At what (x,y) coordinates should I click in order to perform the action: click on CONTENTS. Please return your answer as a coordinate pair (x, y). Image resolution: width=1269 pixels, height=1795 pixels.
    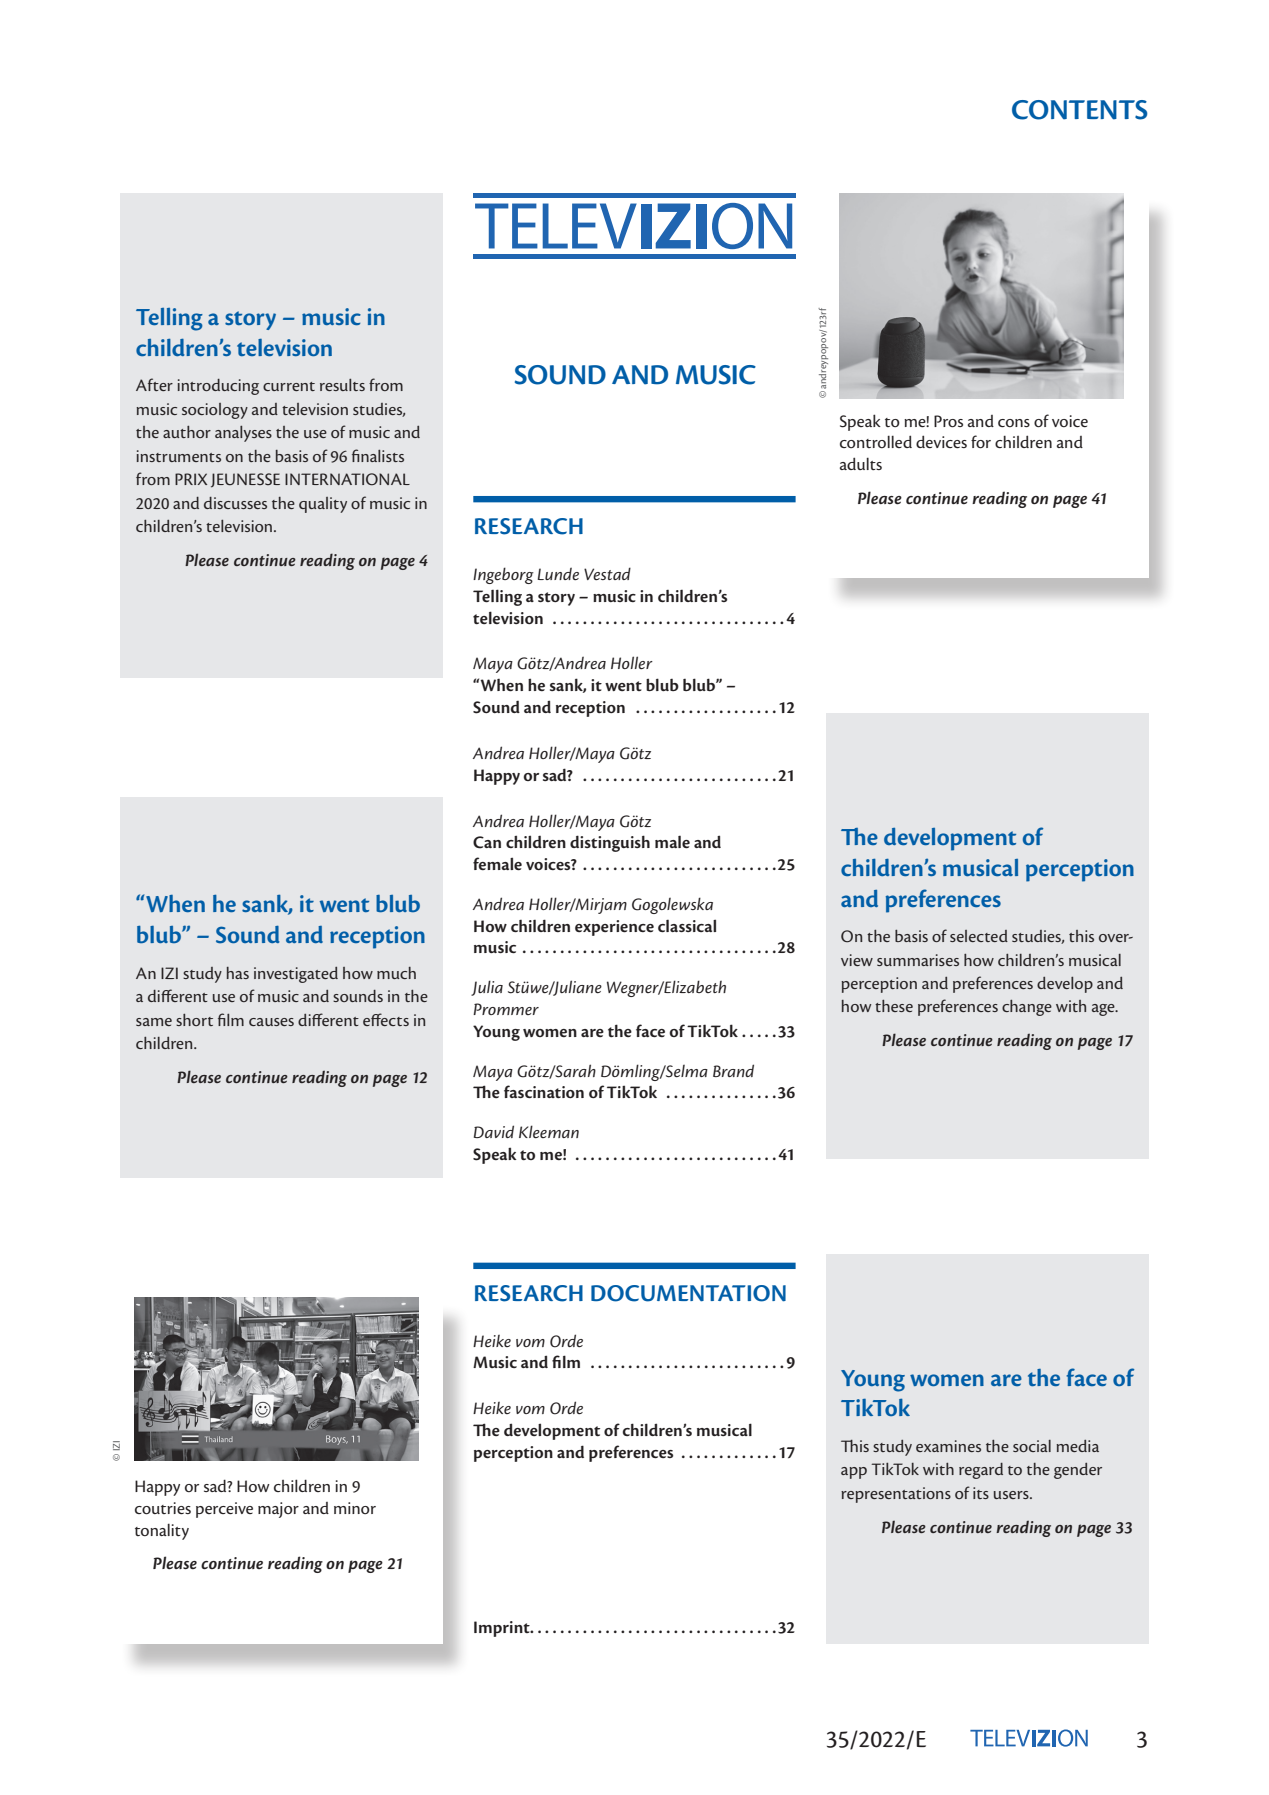
    Looking at the image, I should click on (1080, 110).
